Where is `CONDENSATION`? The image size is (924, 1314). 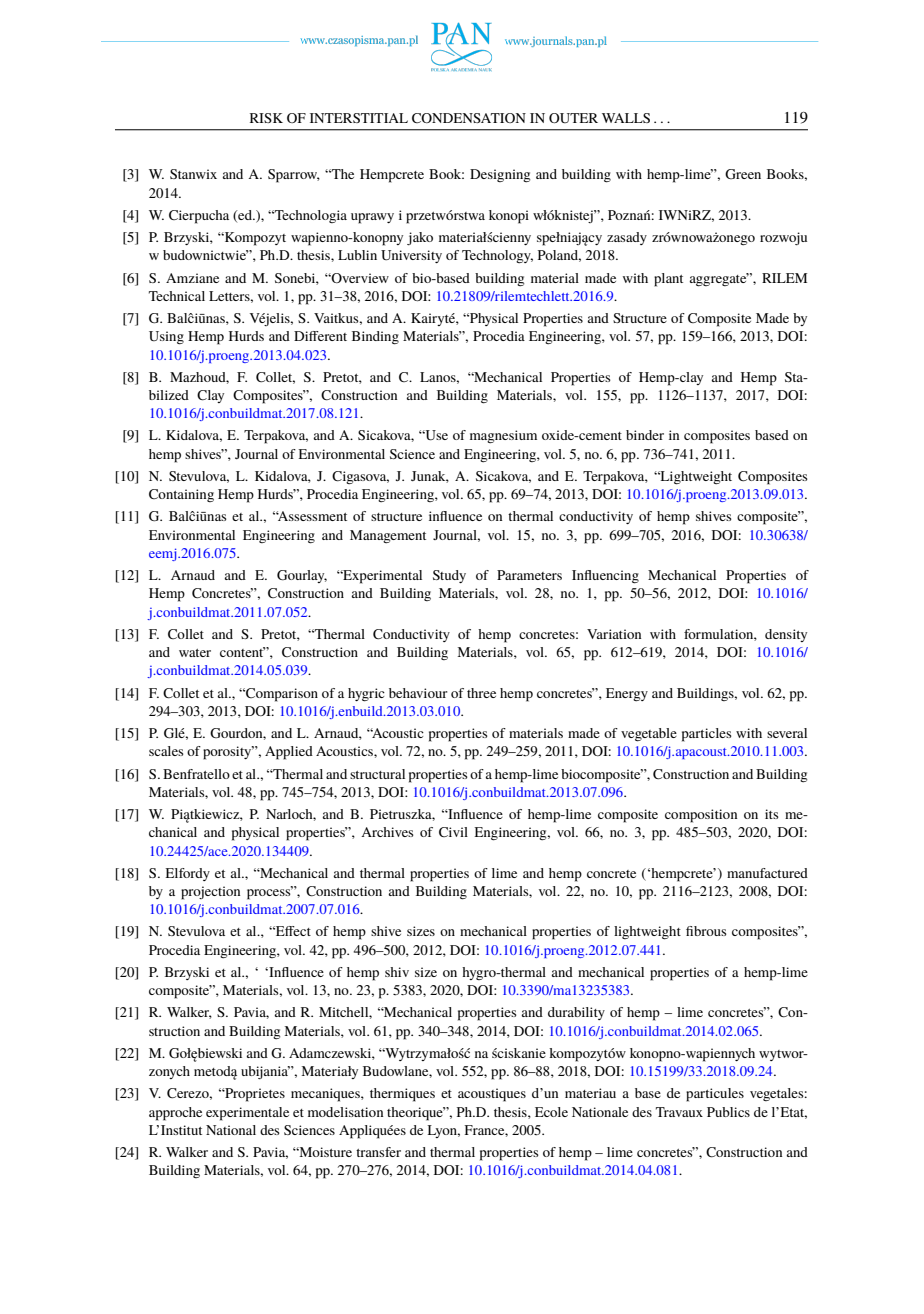
CONDENSATION is located at coordinates (469, 118).
